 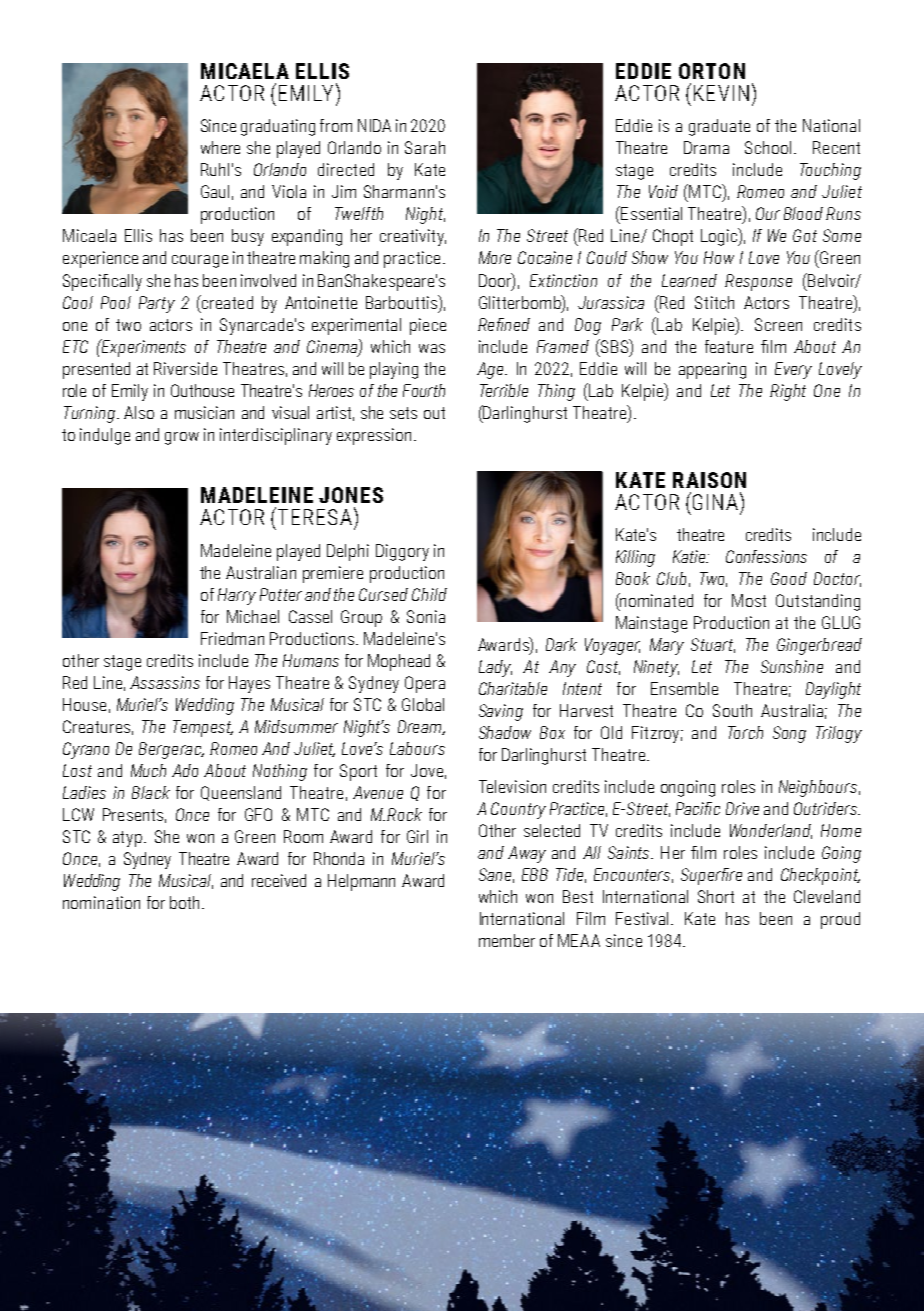 I want to click on Short, so click(x=716, y=896).
